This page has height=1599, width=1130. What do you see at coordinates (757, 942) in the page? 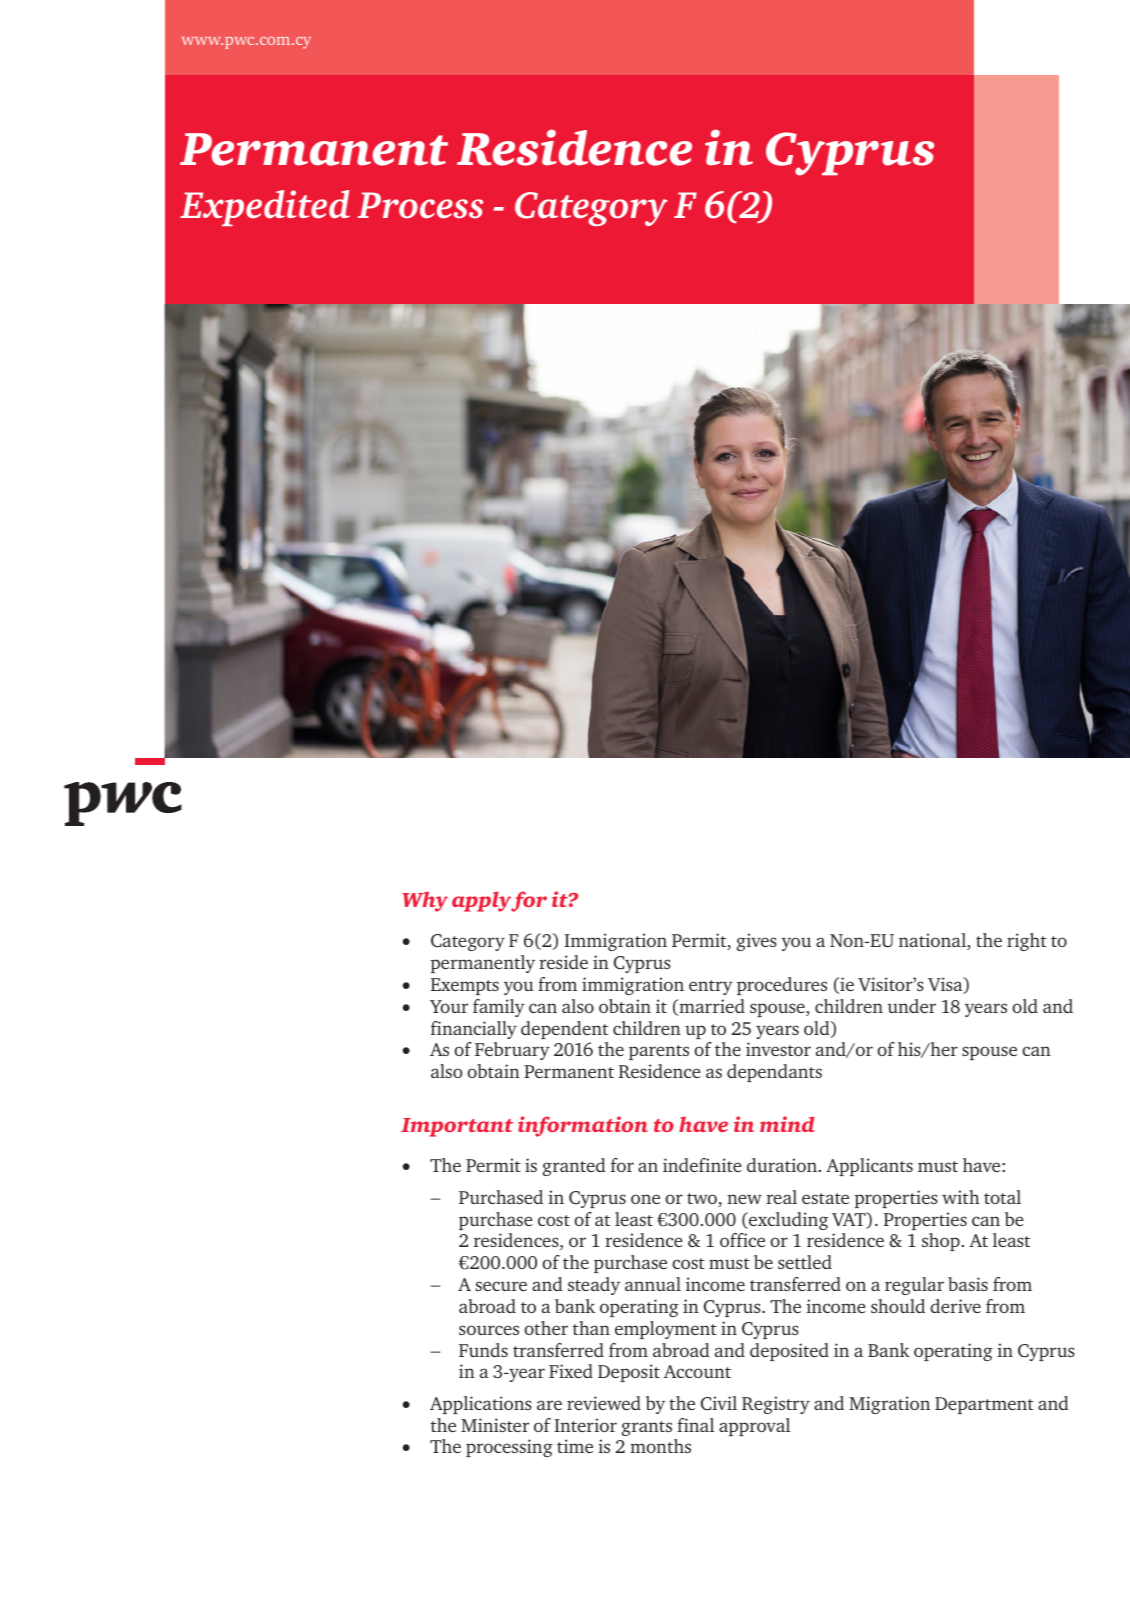
I see `gives` at bounding box center [757, 942].
